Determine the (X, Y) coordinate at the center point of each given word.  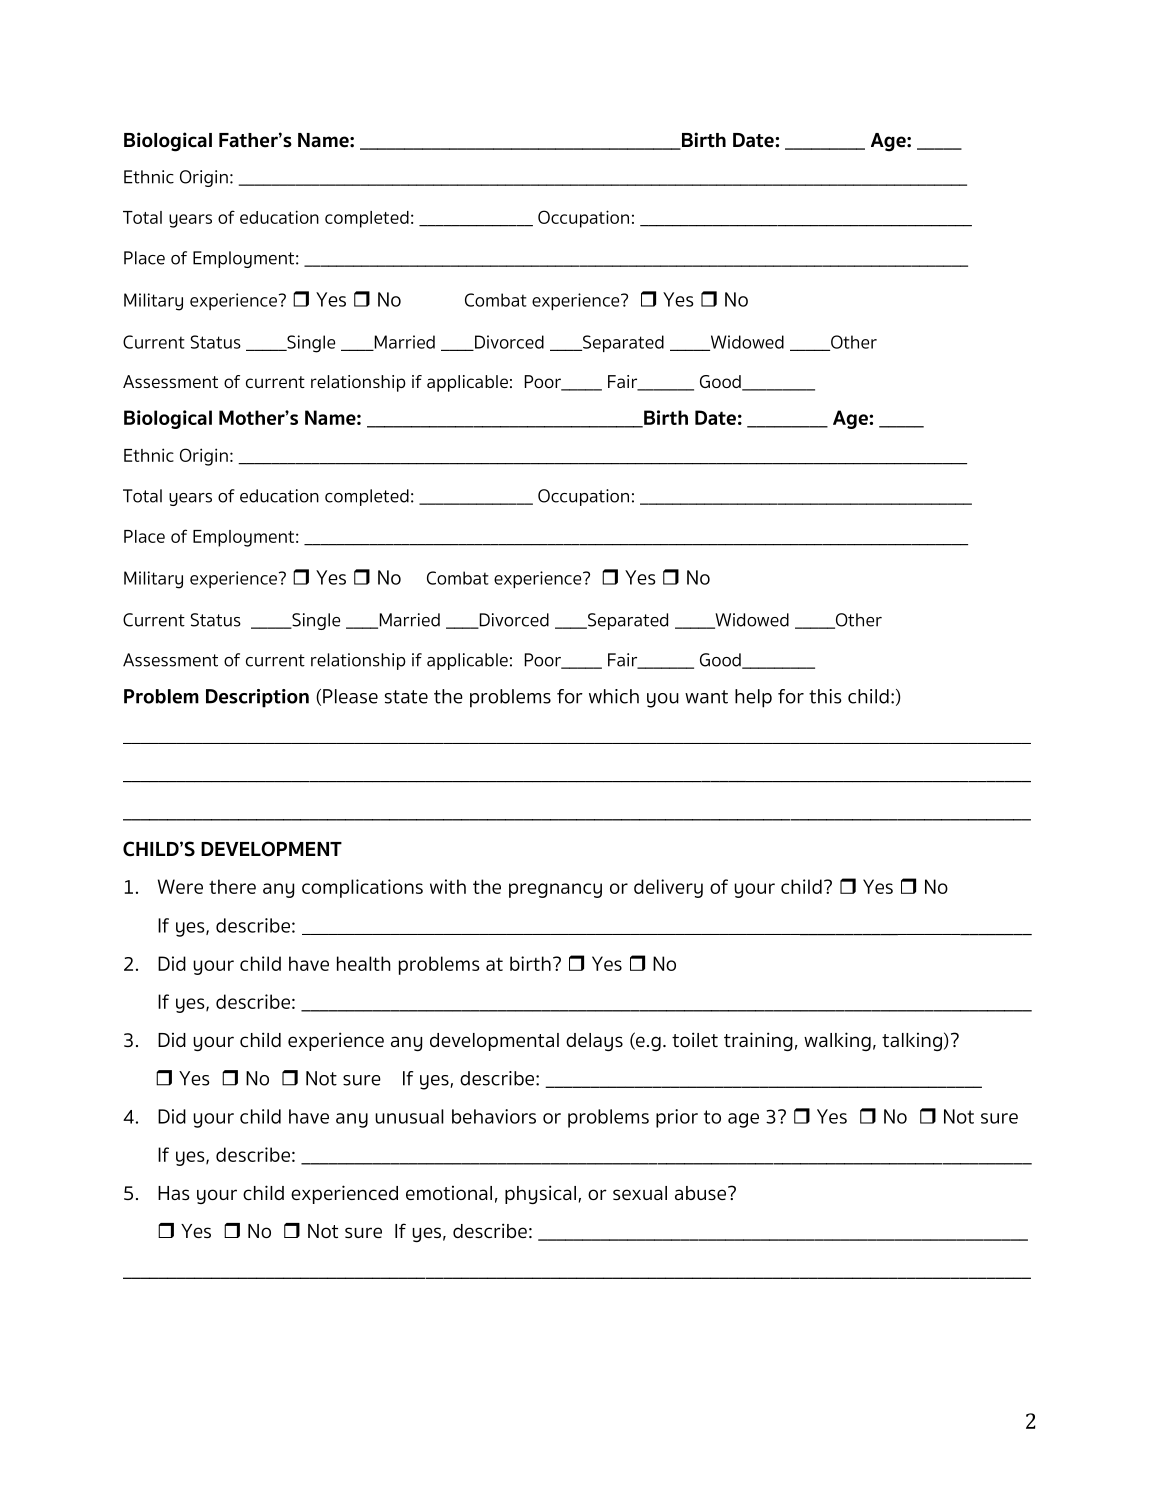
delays (594, 1042)
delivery (668, 888)
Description (257, 698)
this (825, 696)
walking (837, 1041)
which (614, 696)
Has (174, 1193)
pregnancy (555, 890)
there (232, 886)
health (364, 963)
